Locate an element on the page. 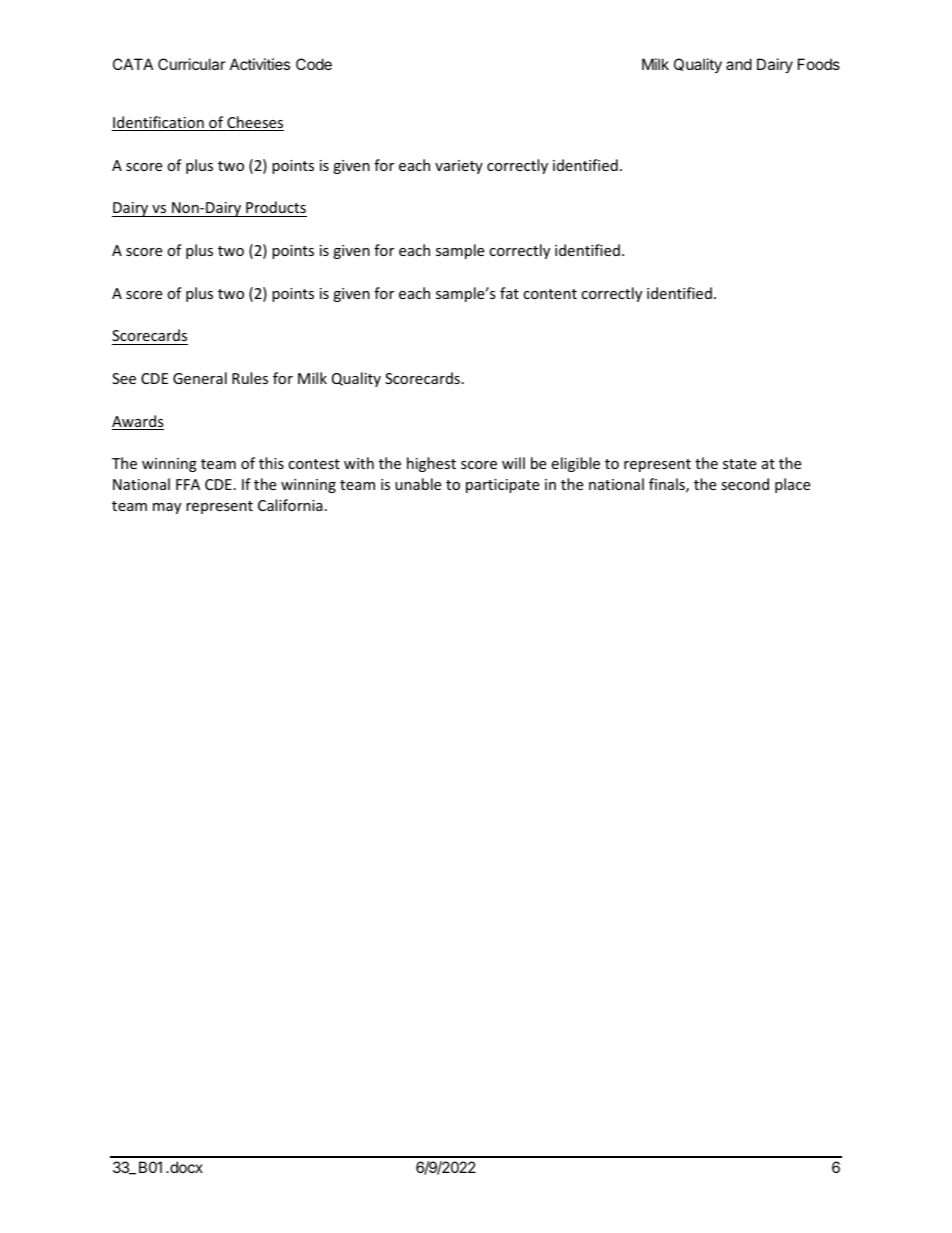 Image resolution: width=952 pixels, height=1233 pixels. Curricular is located at coordinates (192, 64).
